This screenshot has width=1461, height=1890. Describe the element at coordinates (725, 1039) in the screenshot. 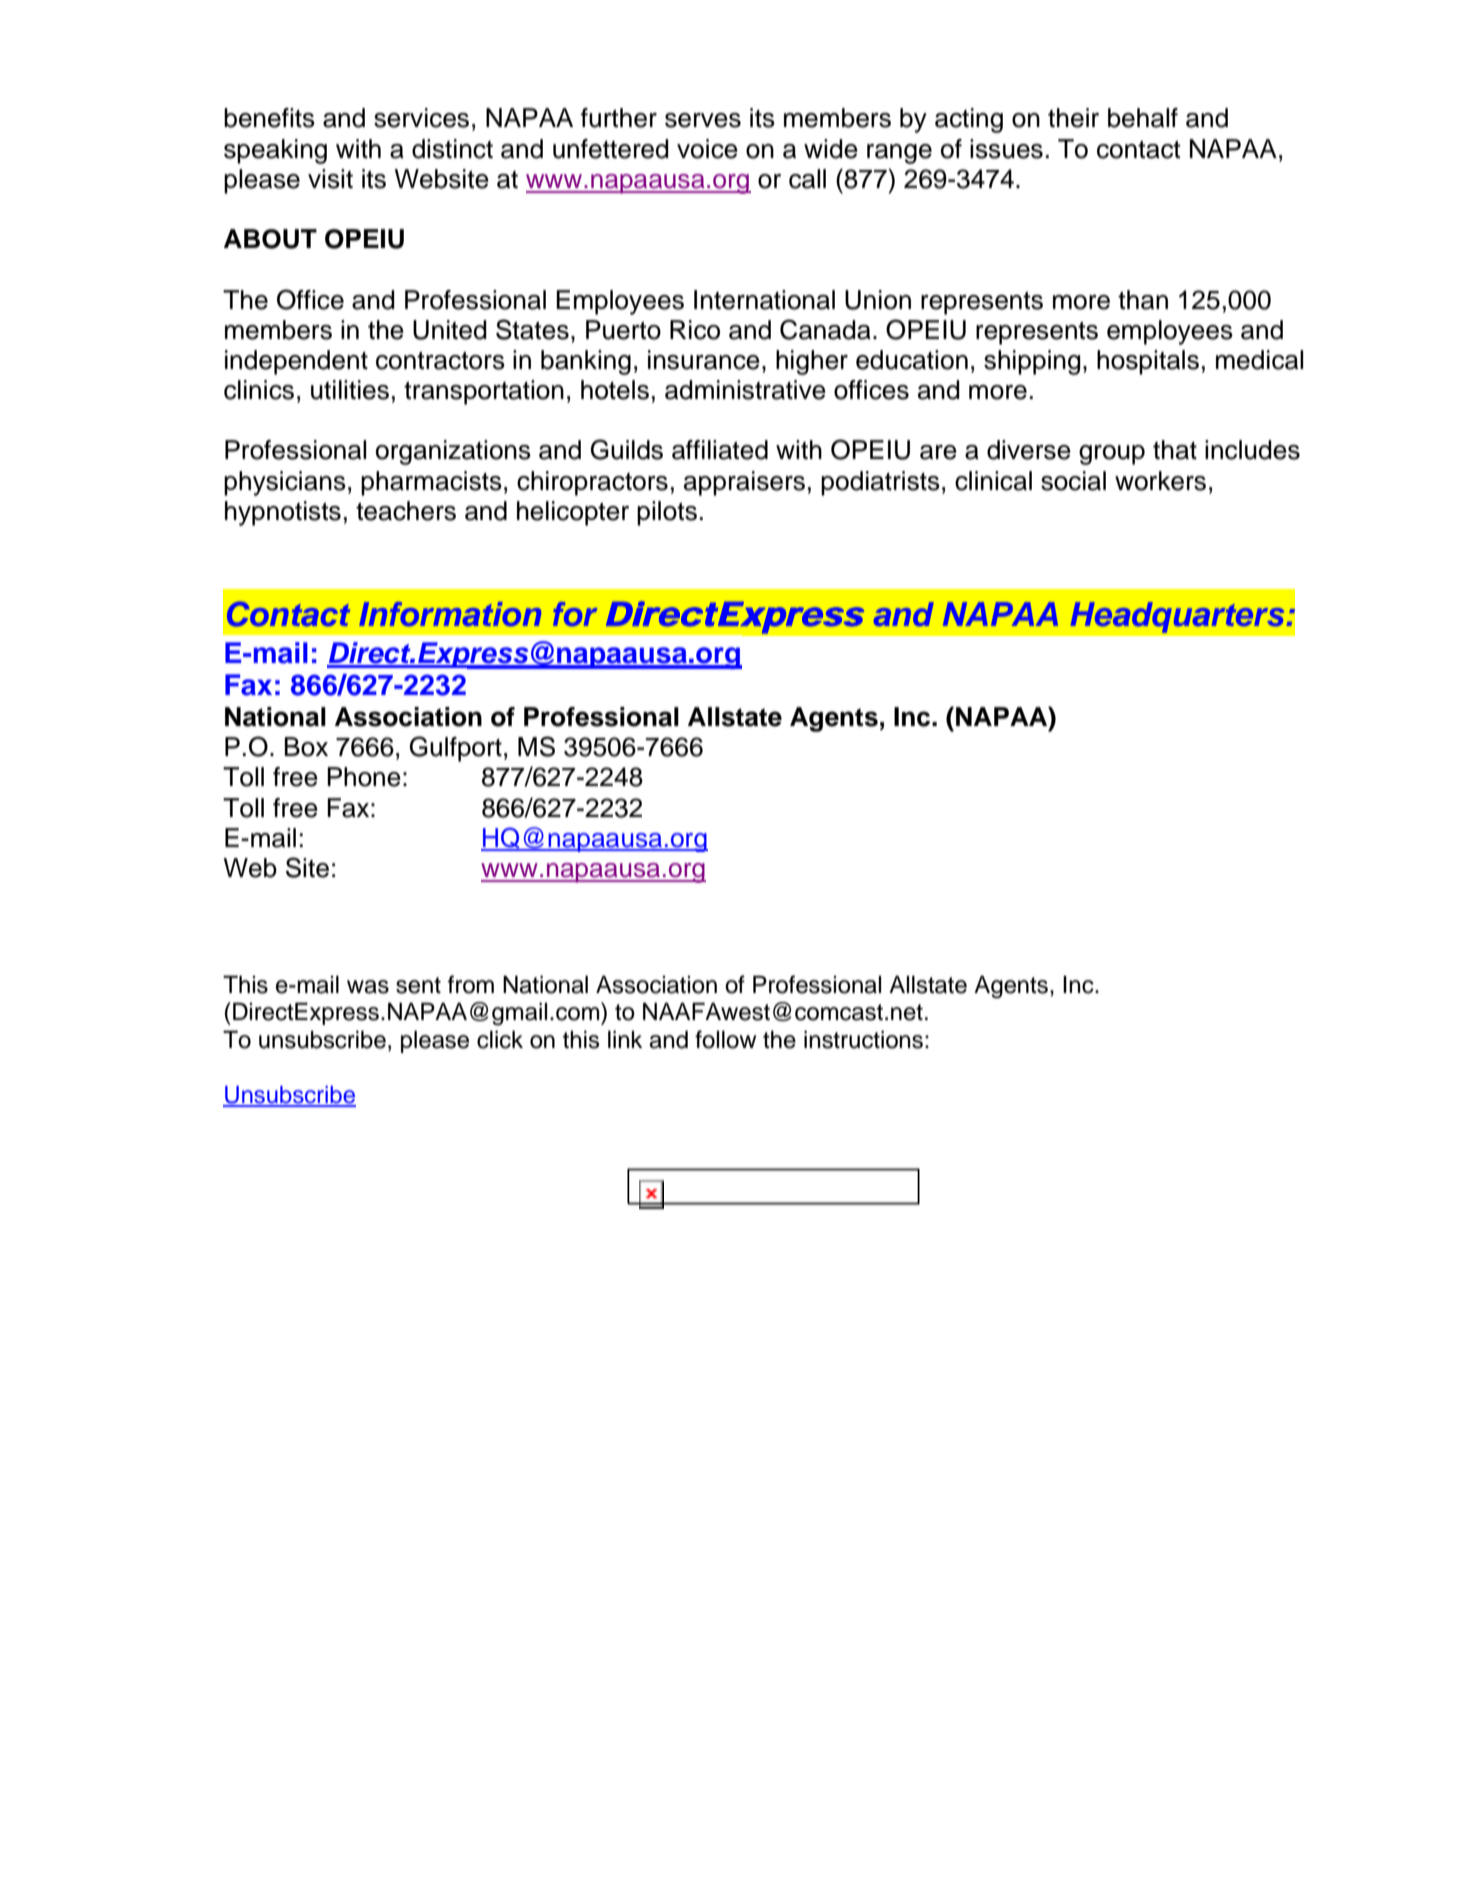

I see `follow` at that location.
